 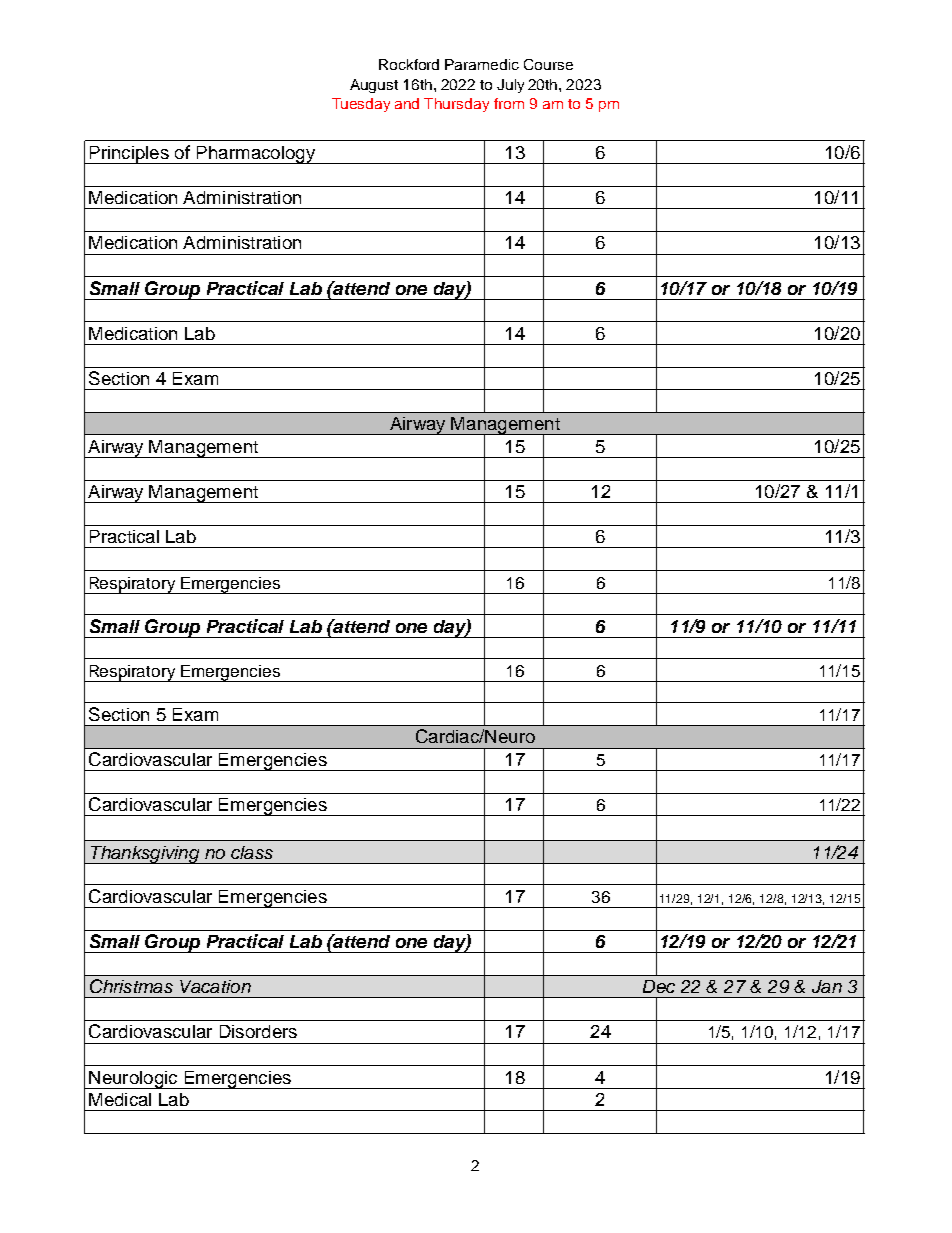 What do you see at coordinates (129, 155) in the image?
I see `Principles` at bounding box center [129, 155].
